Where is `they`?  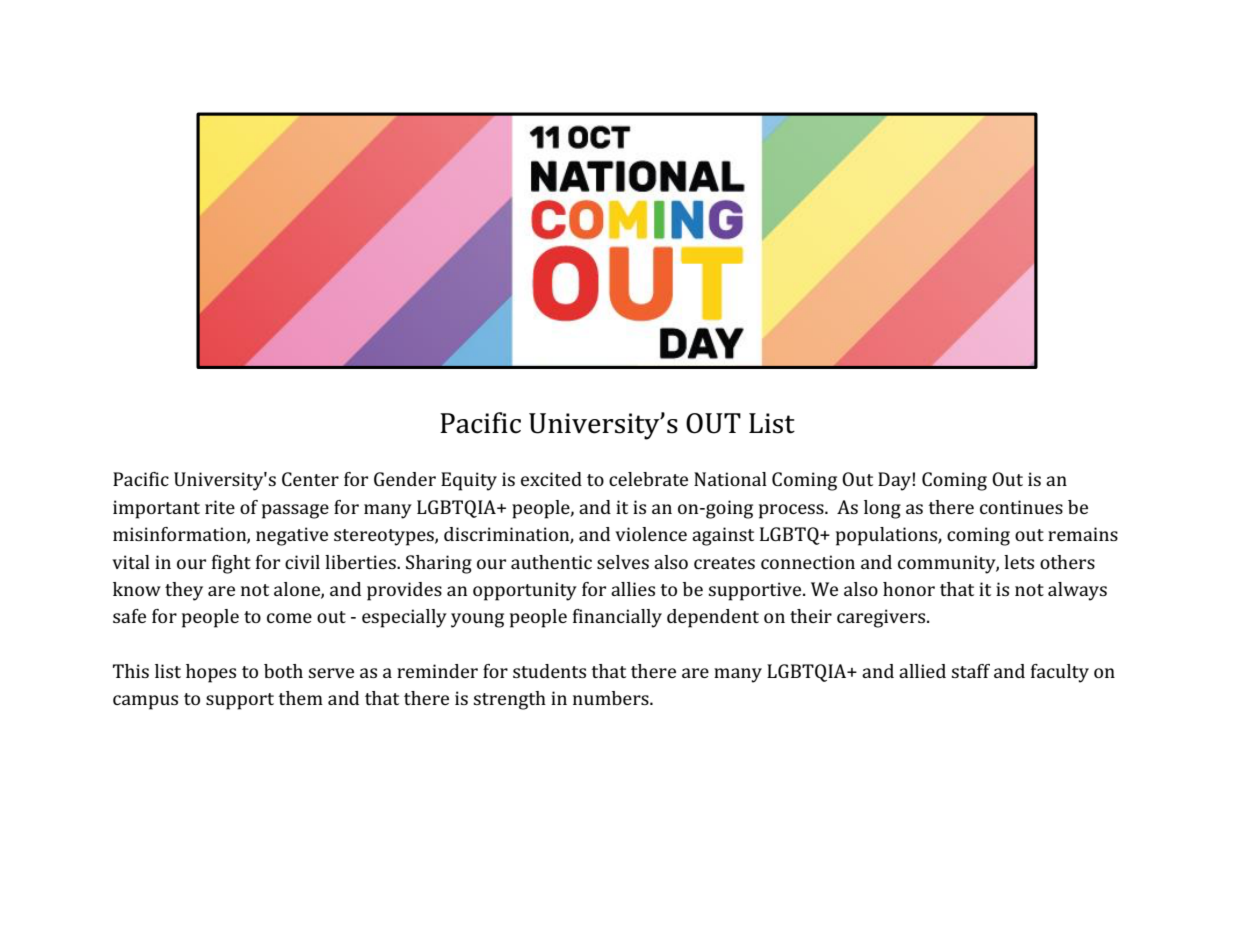 they is located at coordinates (184, 591).
